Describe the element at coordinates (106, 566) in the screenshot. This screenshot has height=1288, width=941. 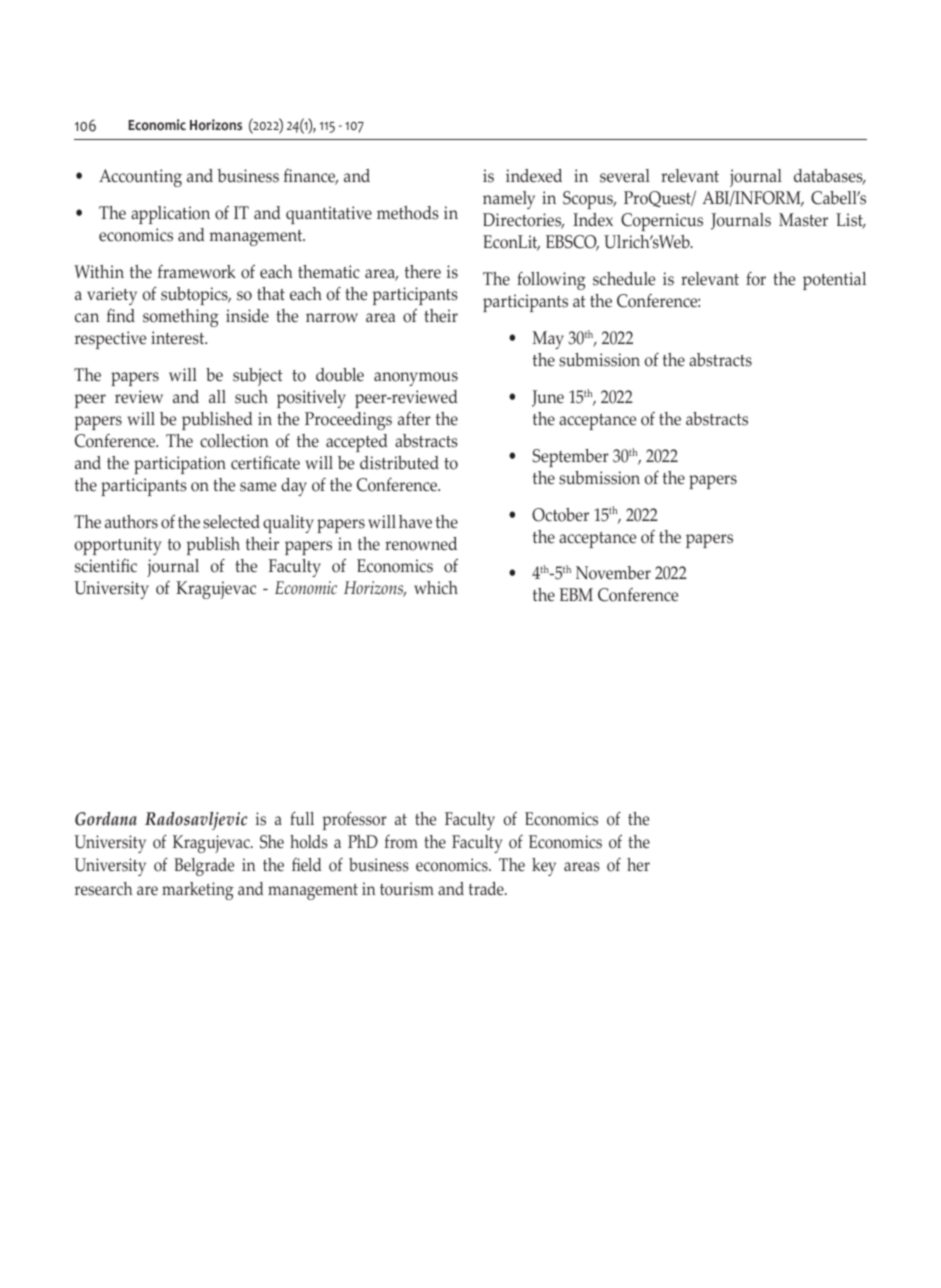
I see `scientific` at that location.
